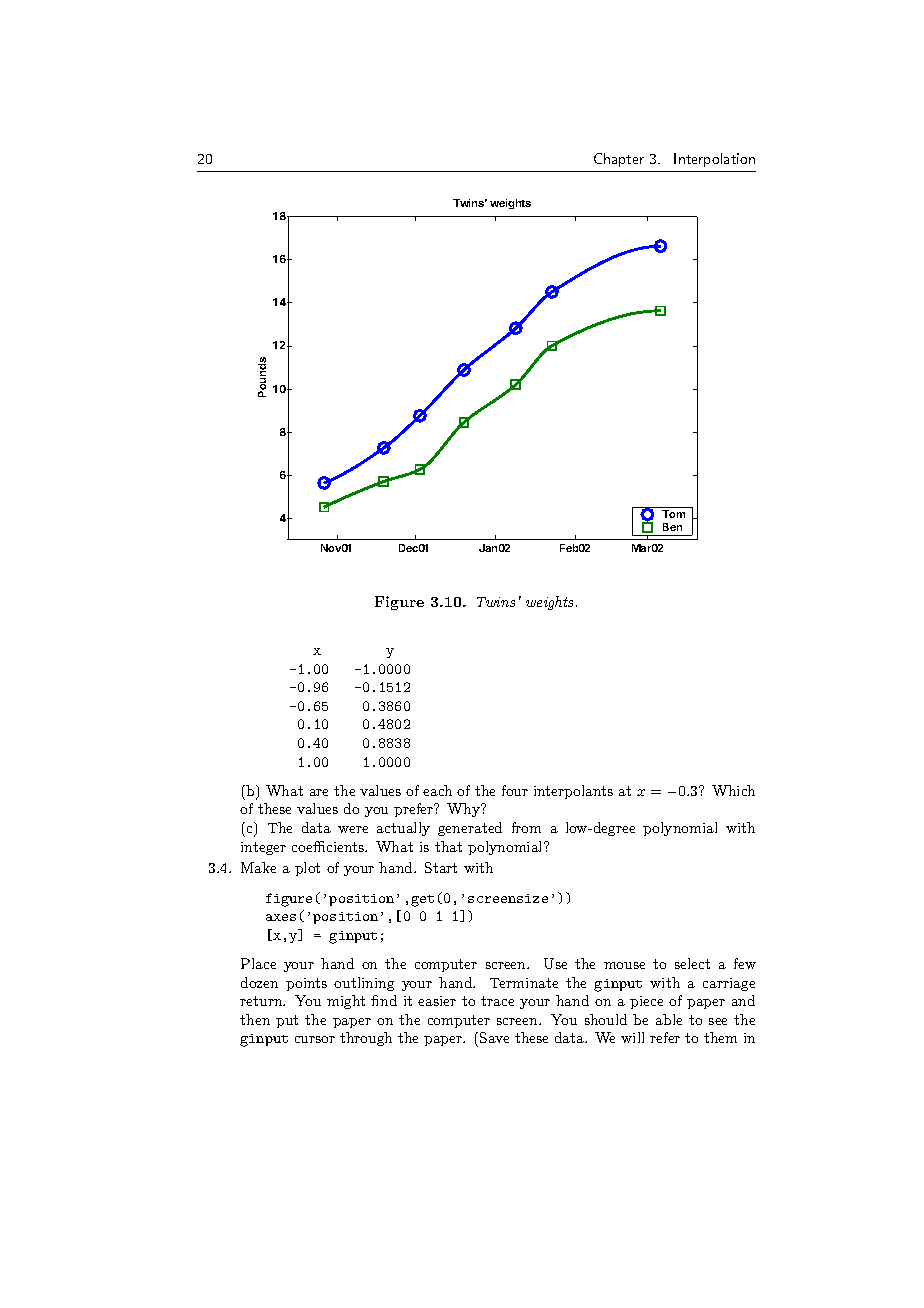 The height and width of the screenshot is (1308, 924). What do you see at coordinates (619, 160) in the screenshot?
I see `Chapter` at bounding box center [619, 160].
